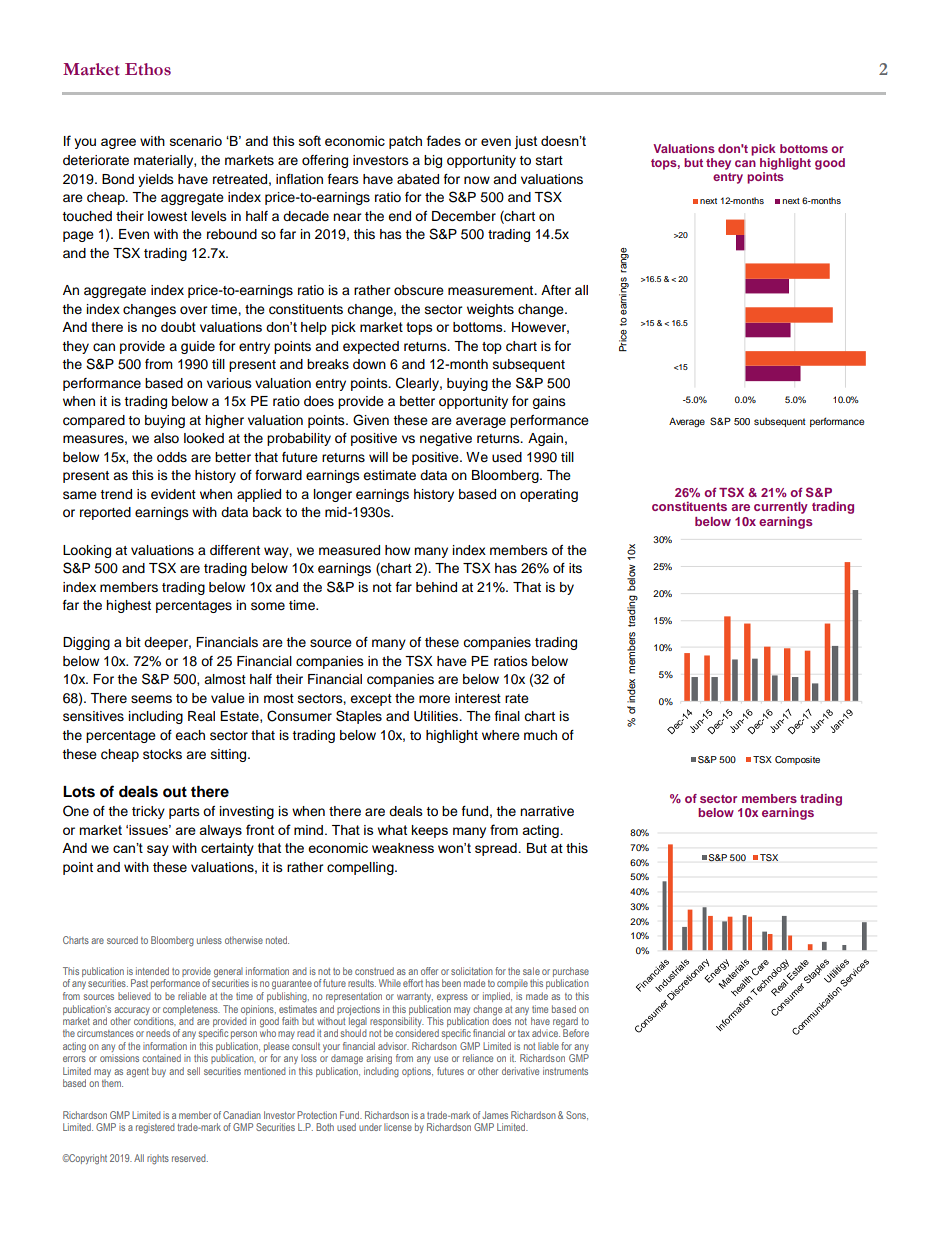 The height and width of the screenshot is (1233, 952). What do you see at coordinates (436, 587) in the screenshot?
I see `behind` at bounding box center [436, 587].
